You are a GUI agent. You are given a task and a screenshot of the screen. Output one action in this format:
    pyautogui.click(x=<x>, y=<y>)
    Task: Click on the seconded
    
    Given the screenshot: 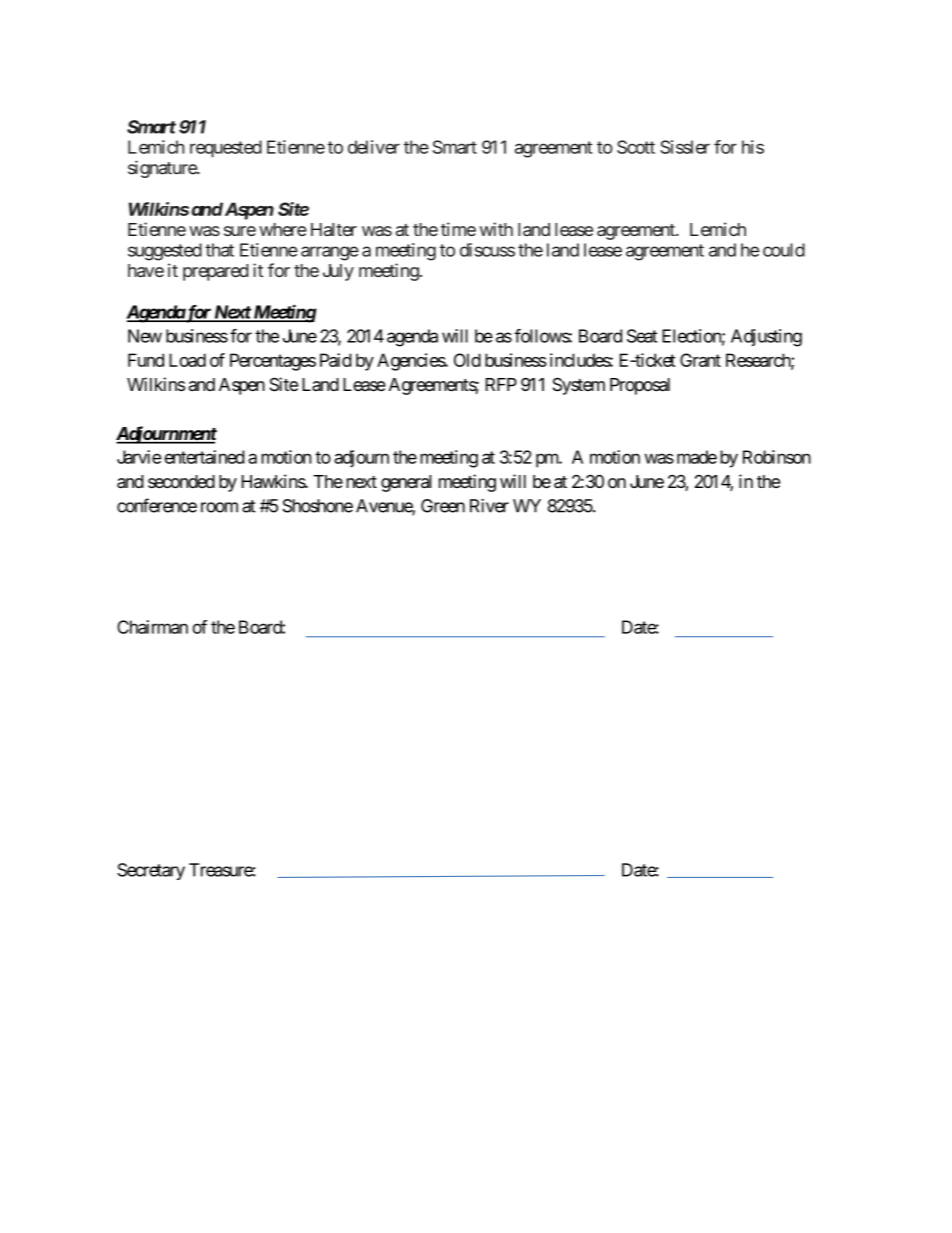 What is the action you would take?
    pyautogui.click(x=181, y=481)
